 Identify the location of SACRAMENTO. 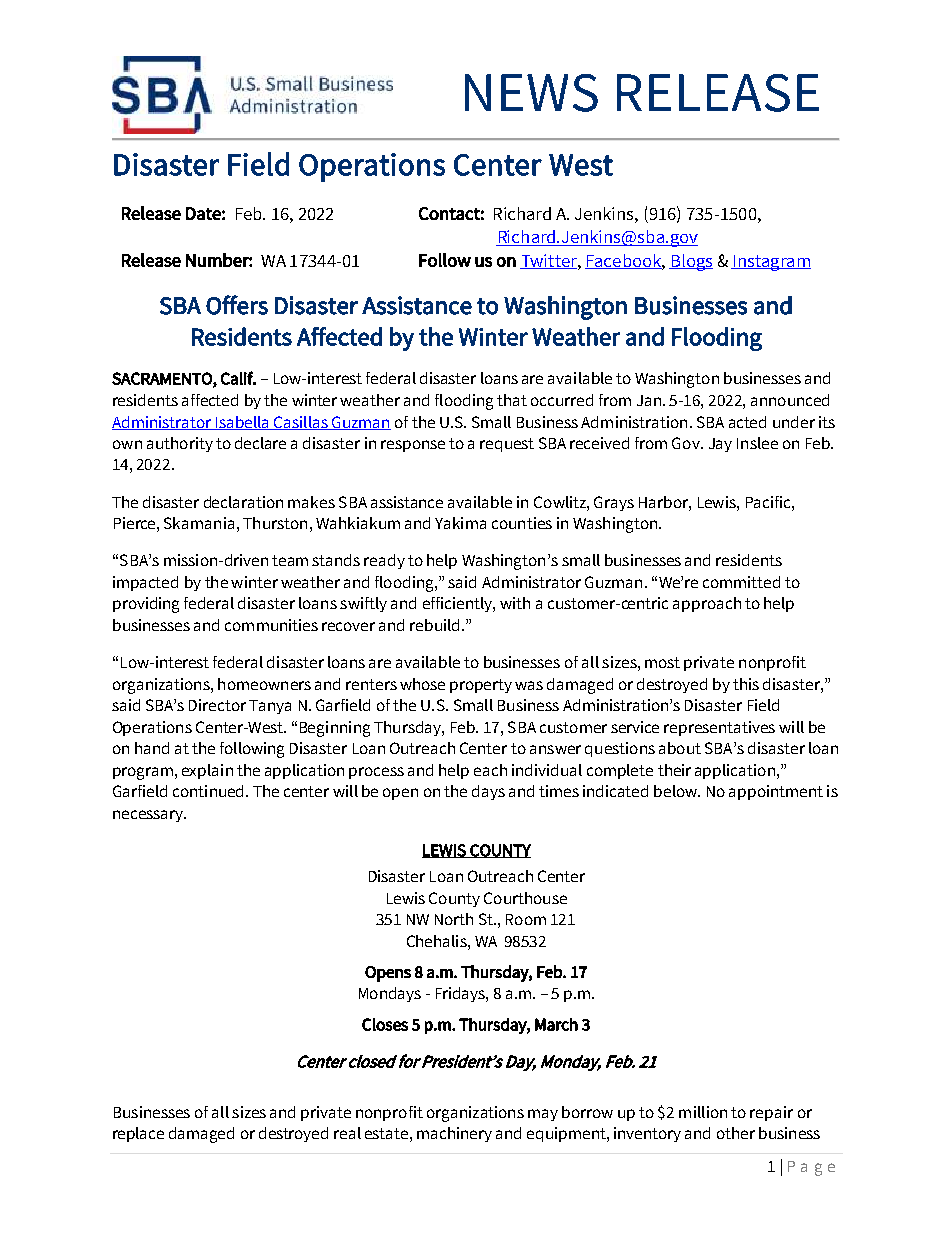
(163, 379).
